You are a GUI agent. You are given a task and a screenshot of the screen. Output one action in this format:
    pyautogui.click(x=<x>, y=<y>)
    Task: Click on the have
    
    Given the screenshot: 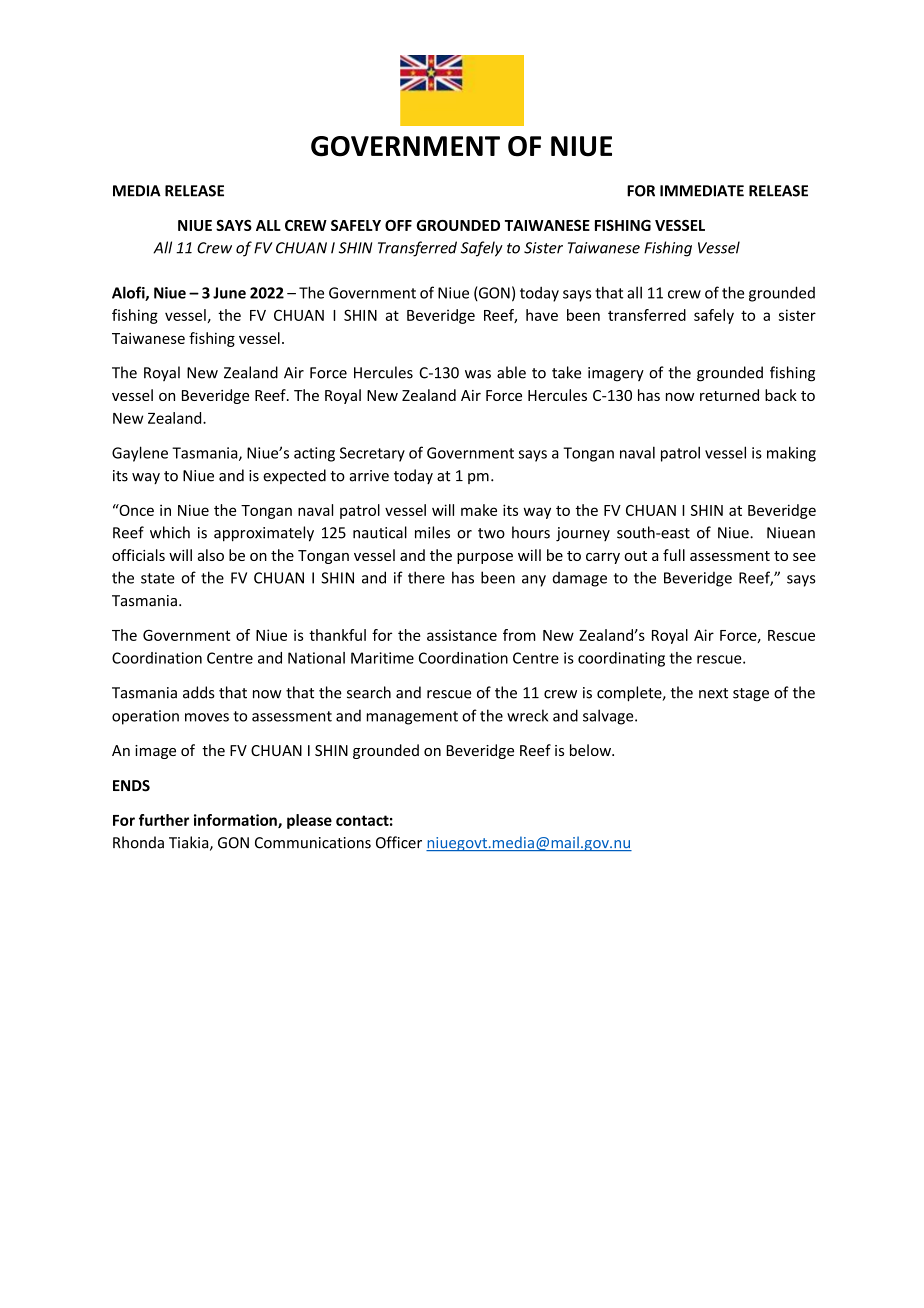 What is the action you would take?
    pyautogui.click(x=542, y=315)
